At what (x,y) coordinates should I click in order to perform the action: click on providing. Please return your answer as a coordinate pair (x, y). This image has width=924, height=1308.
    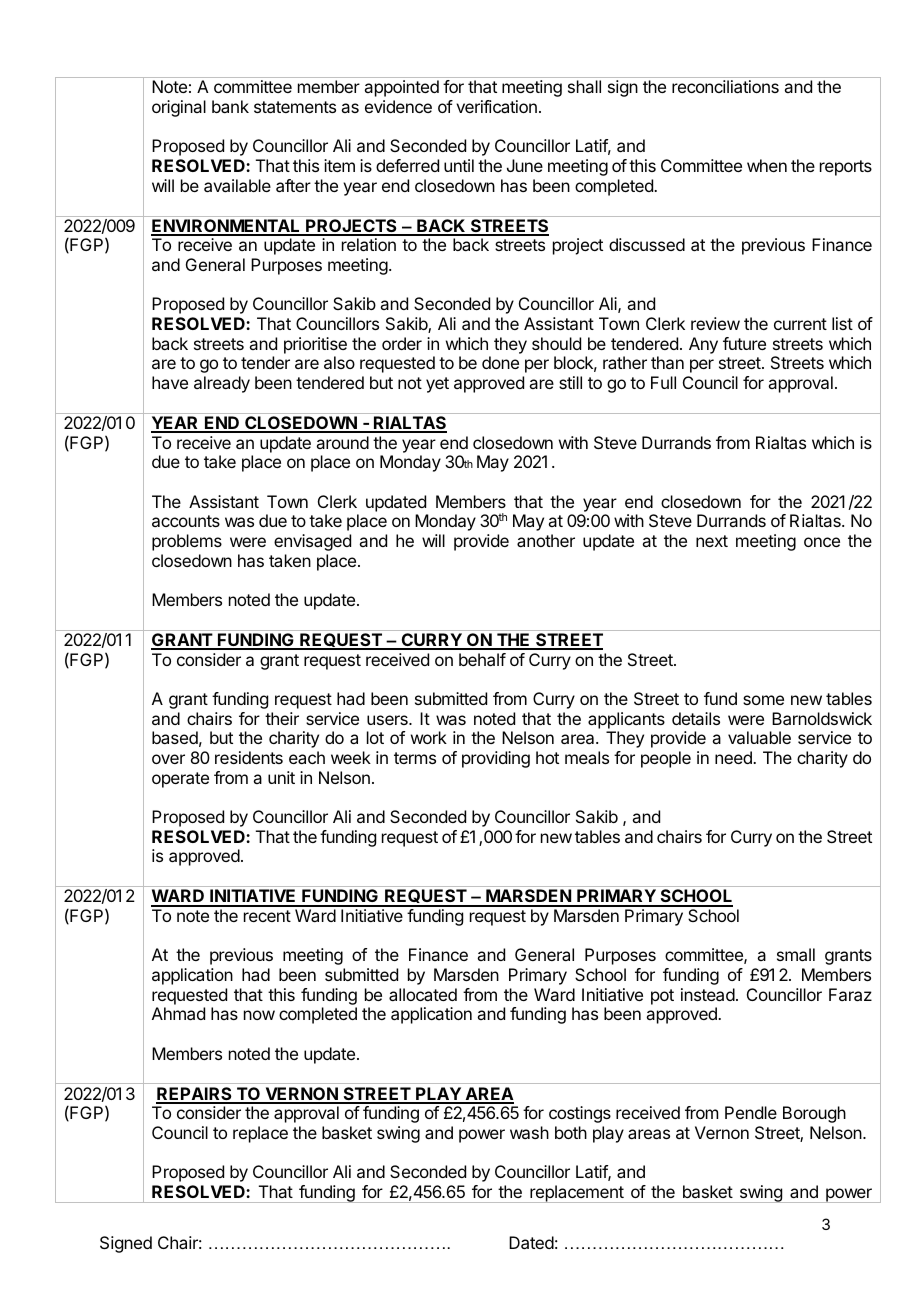
    Looking at the image, I should click on (496, 759).
